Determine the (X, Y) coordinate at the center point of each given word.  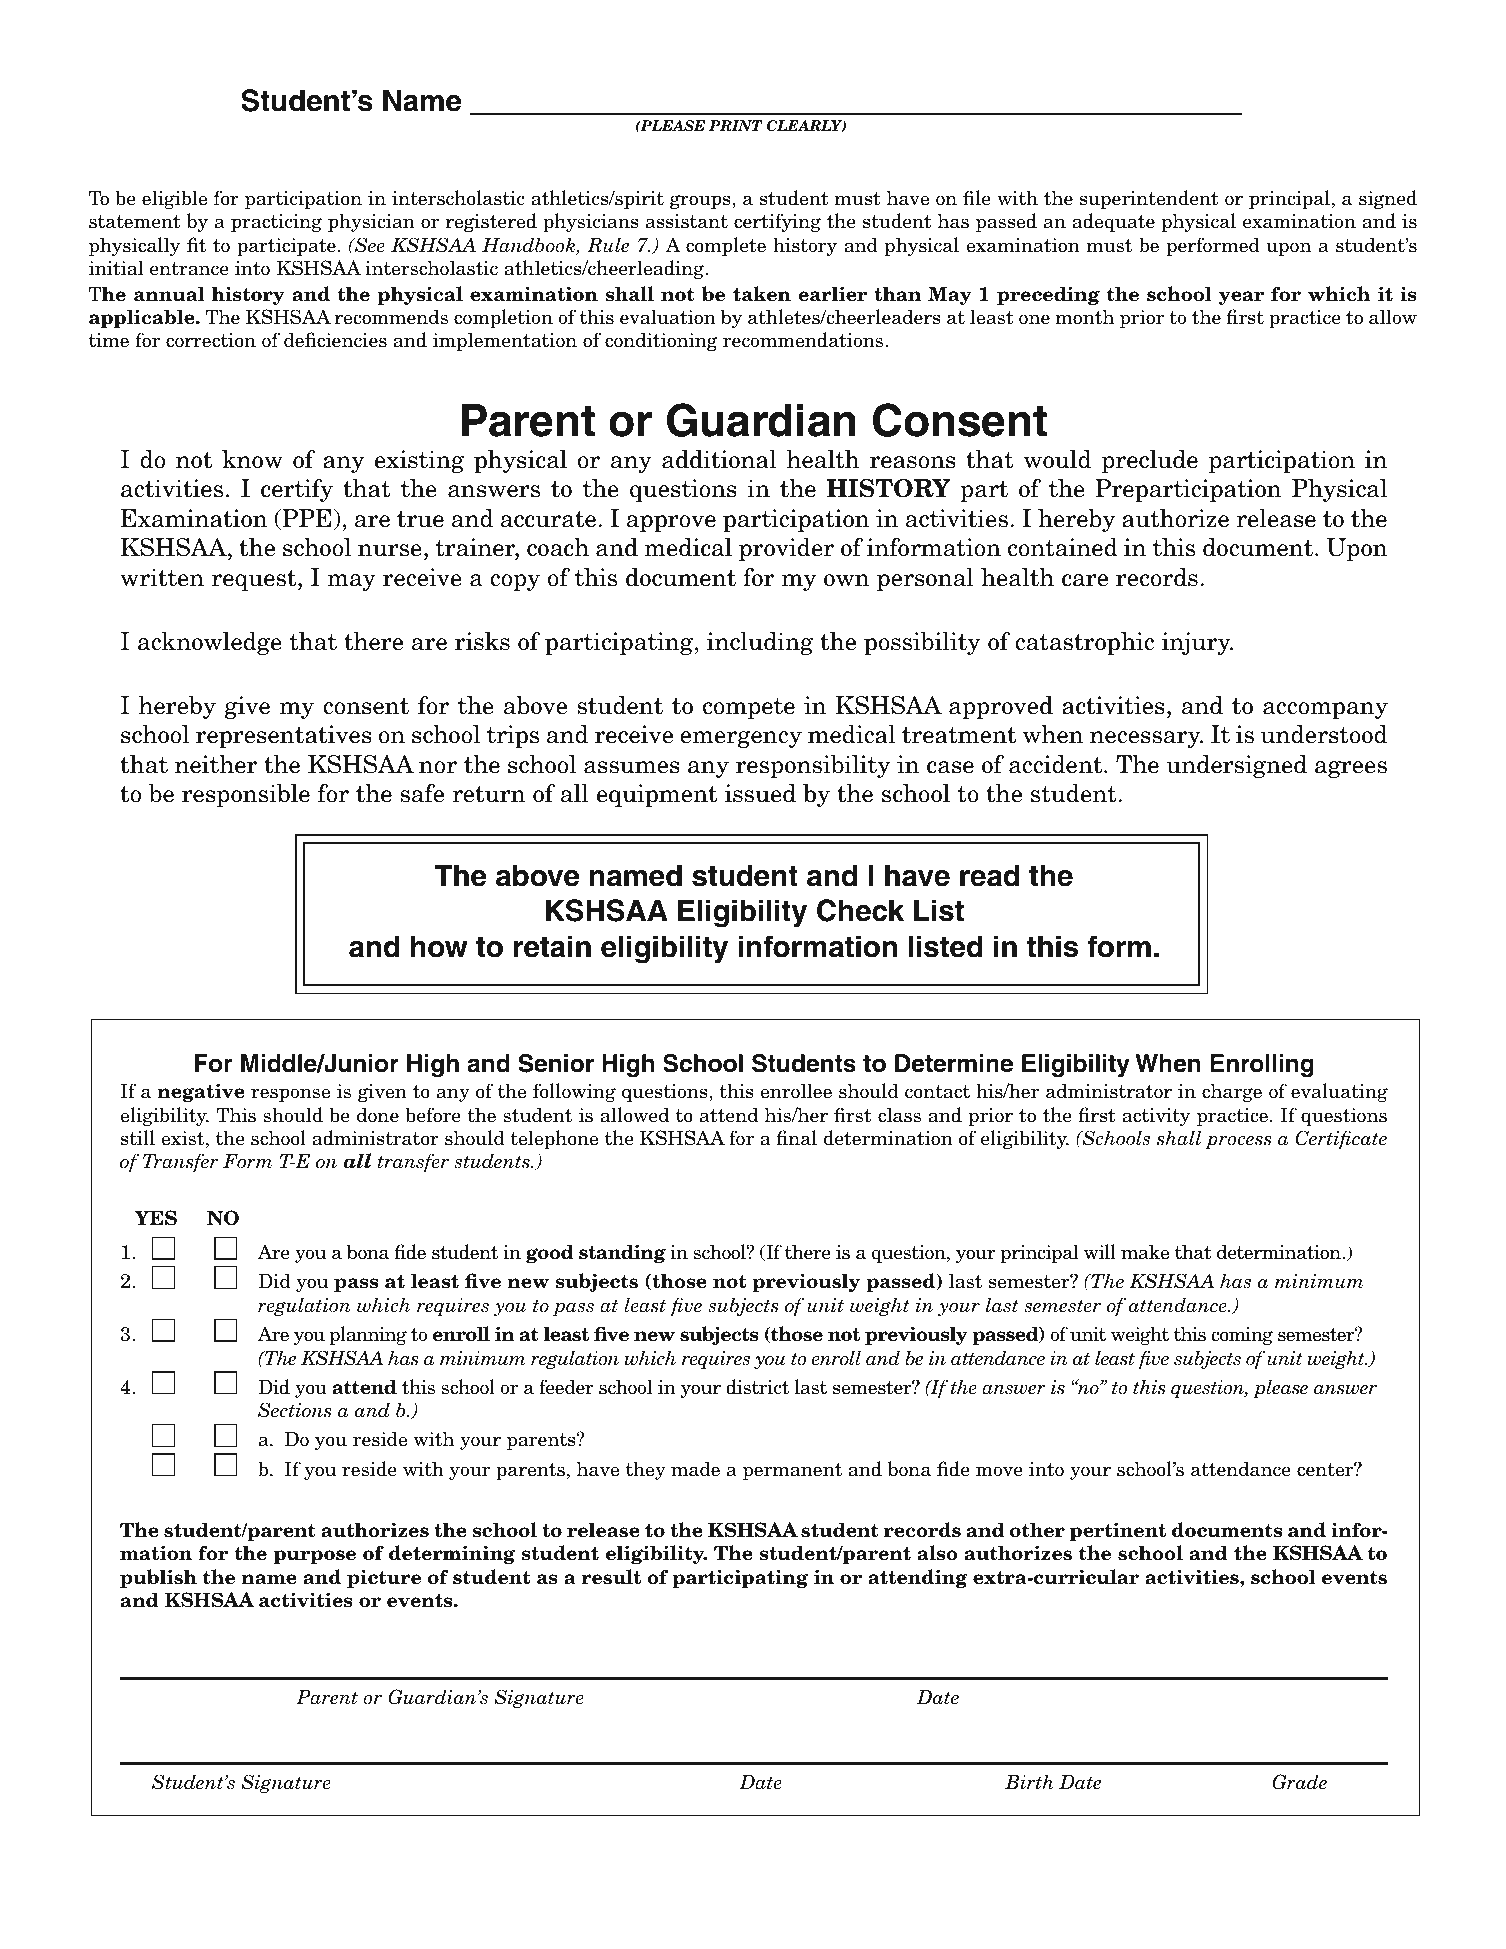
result (611, 1577)
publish (158, 1578)
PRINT (736, 126)
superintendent (1149, 199)
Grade (1299, 1782)
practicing (276, 223)
